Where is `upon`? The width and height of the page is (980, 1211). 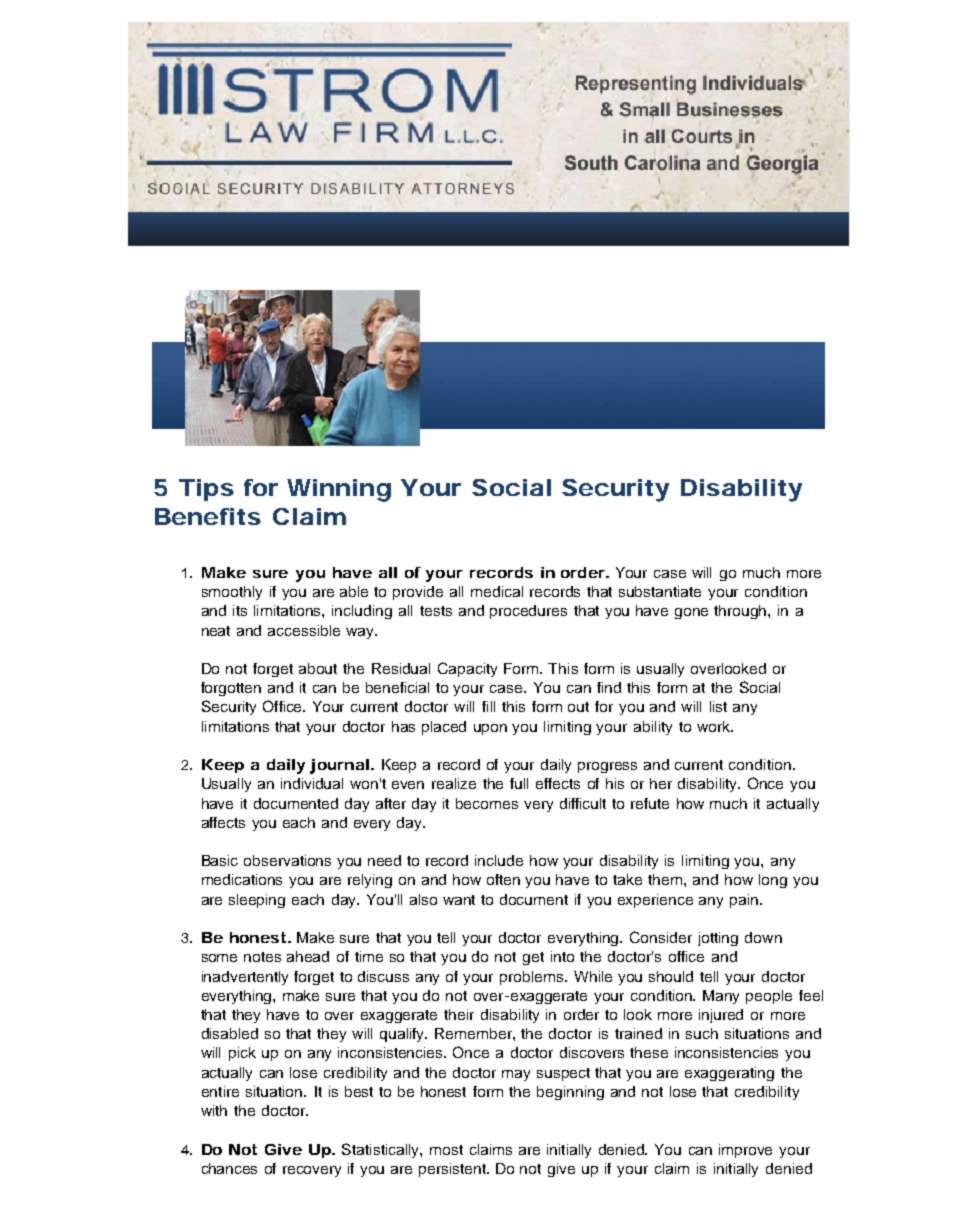
upon is located at coordinates (490, 729).
